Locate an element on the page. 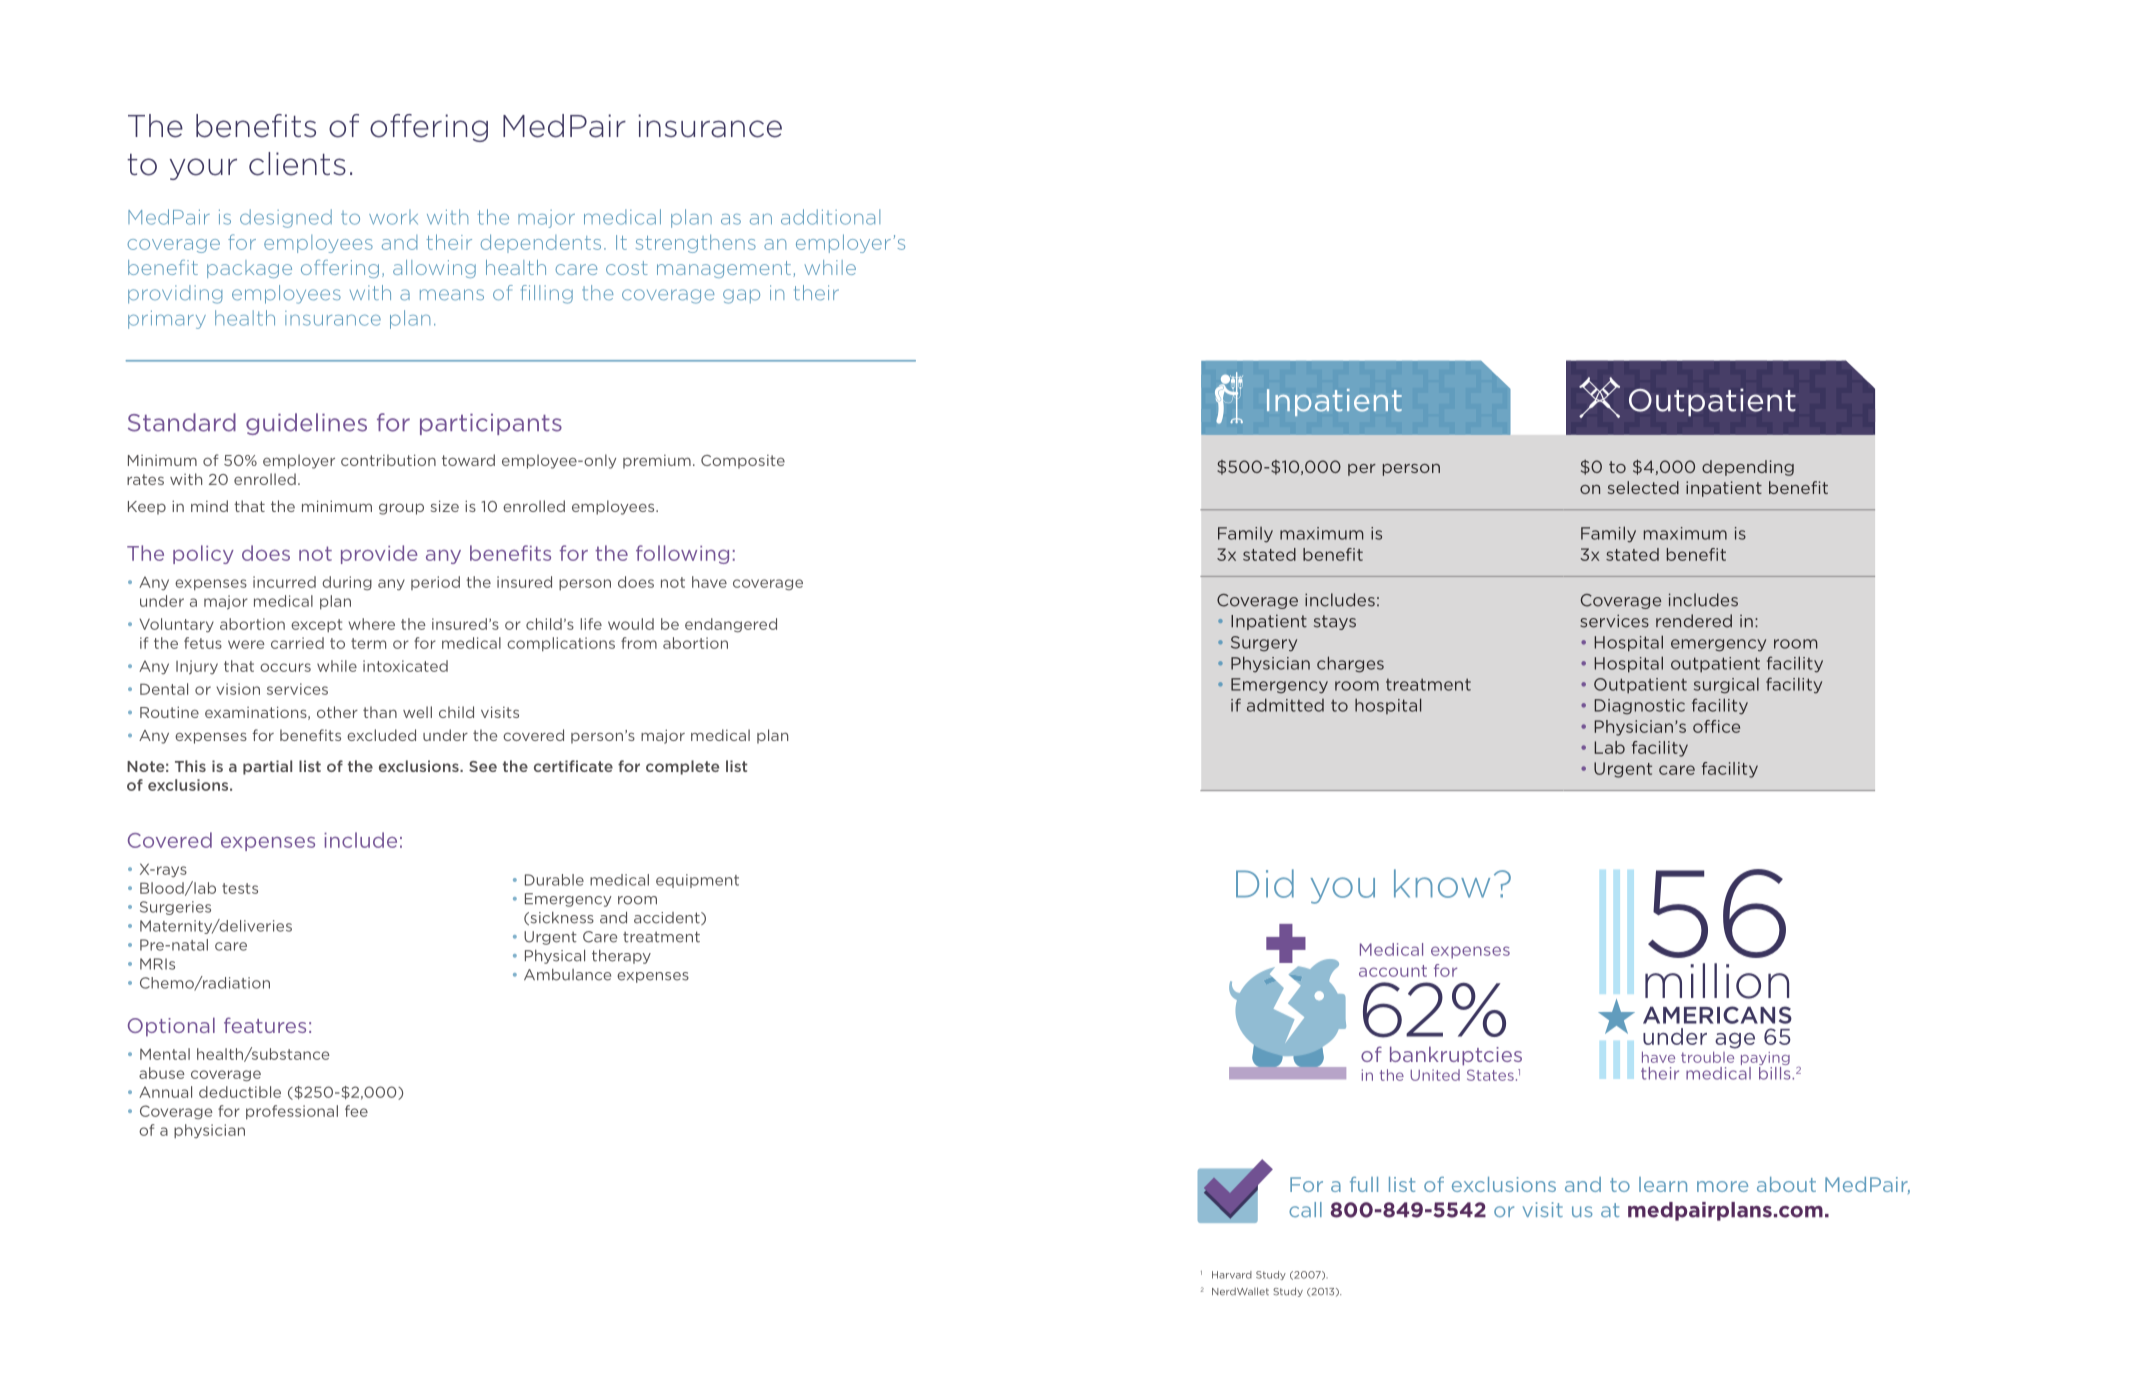 This page has width=2148, height=1390. trouble is located at coordinates (1707, 1057).
